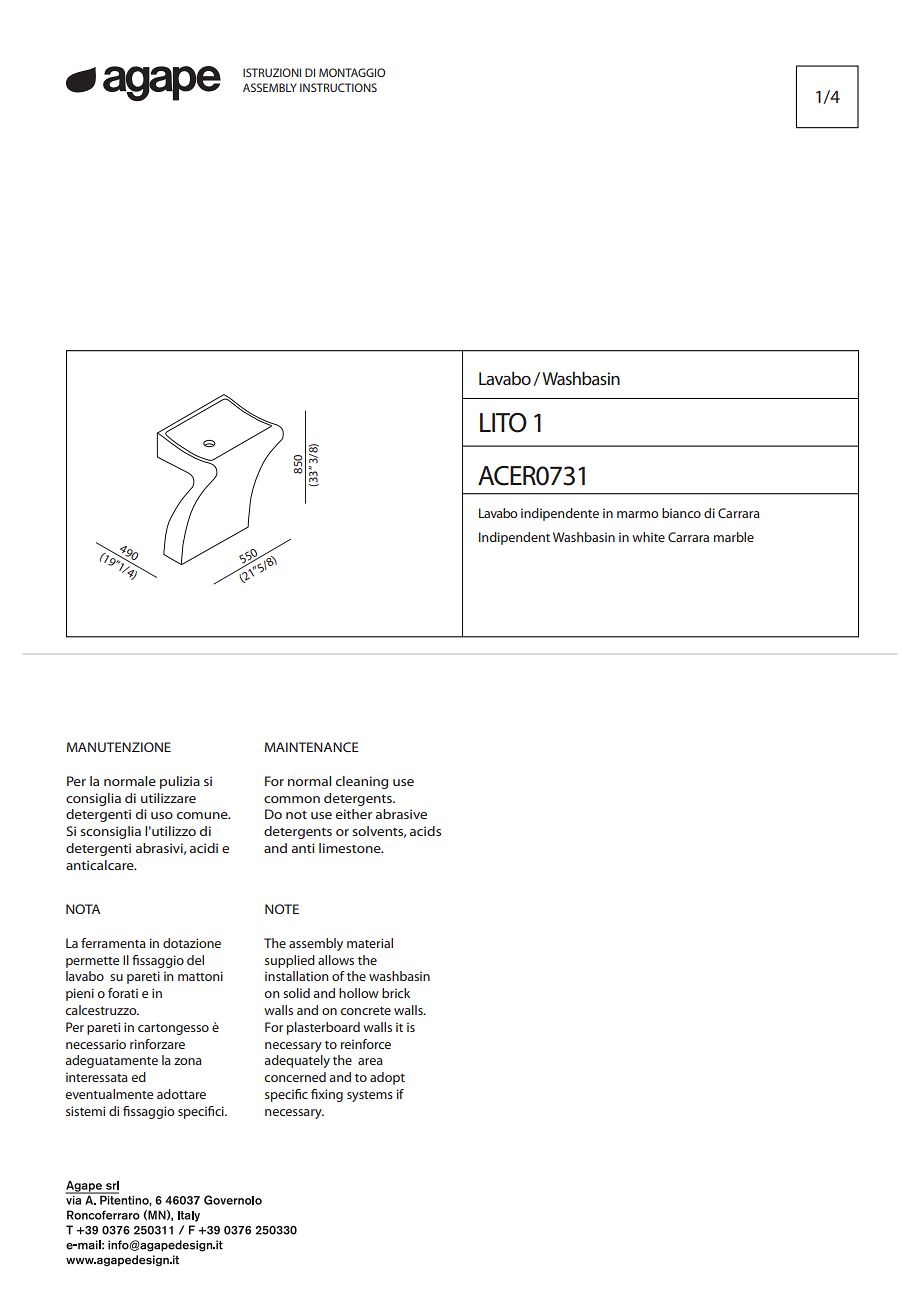 The height and width of the document is (1308, 924). What do you see at coordinates (370, 943) in the document?
I see `material` at bounding box center [370, 943].
